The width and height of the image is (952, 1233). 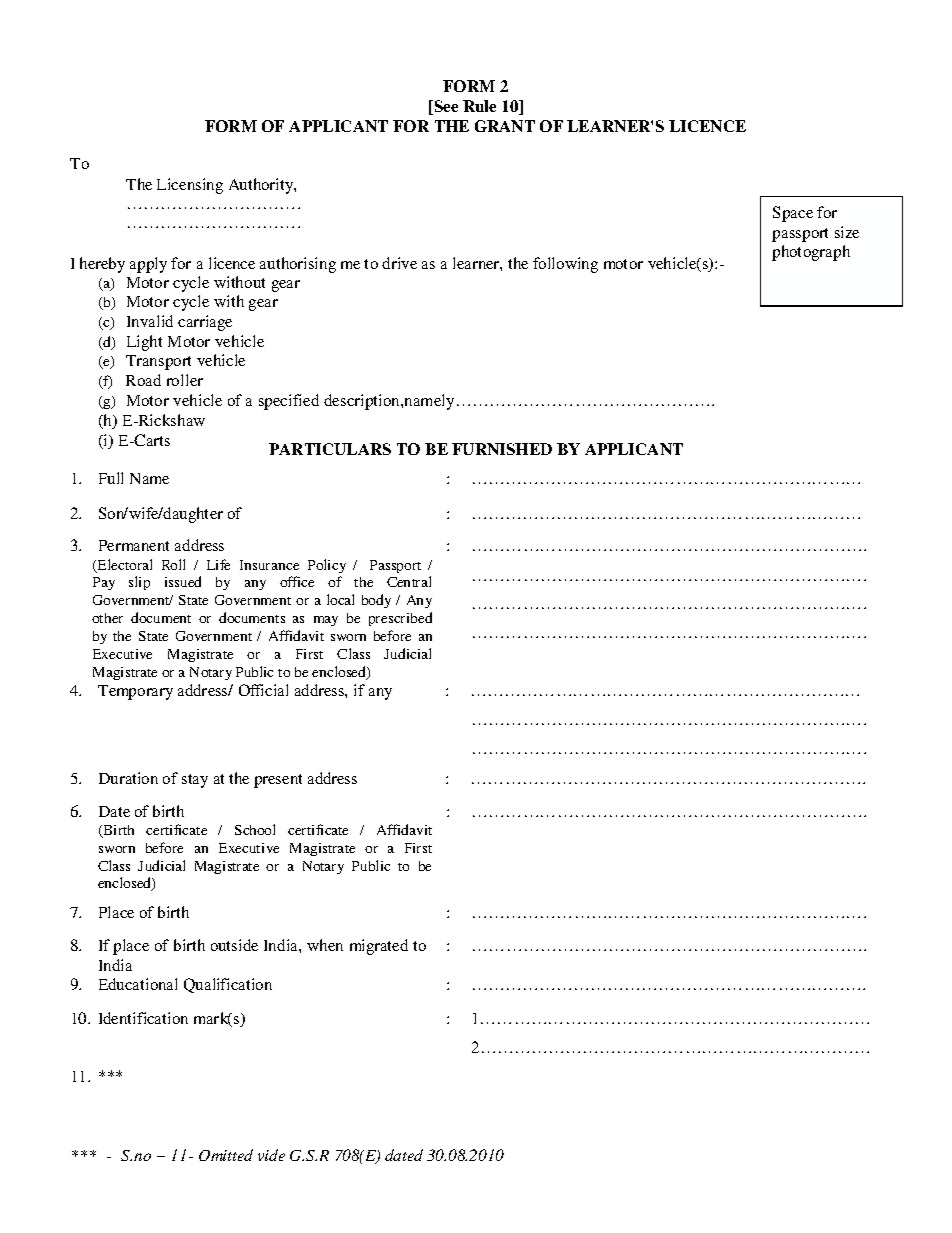 I want to click on migrated, so click(x=379, y=947).
